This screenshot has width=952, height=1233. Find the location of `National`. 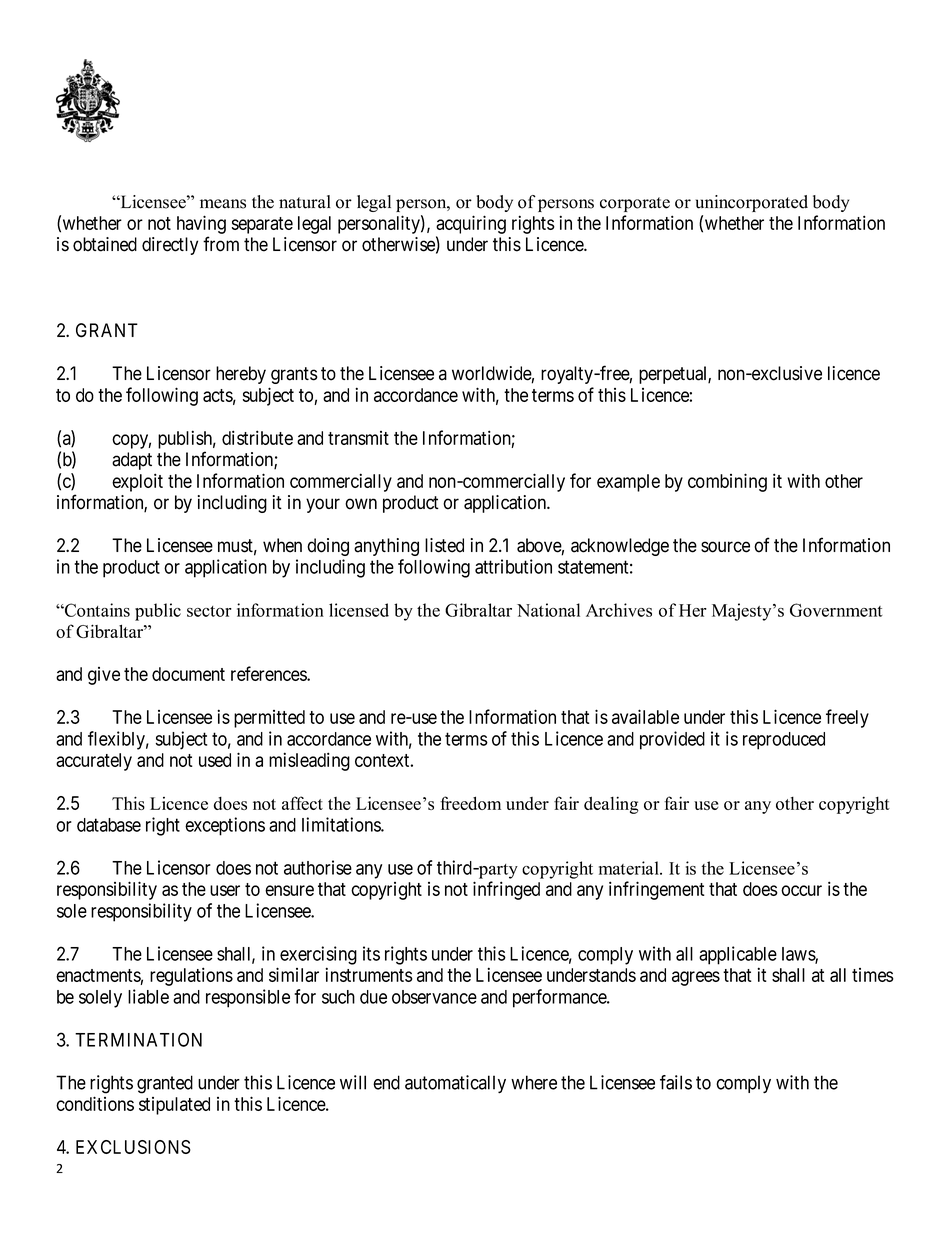

National is located at coordinates (548, 610).
